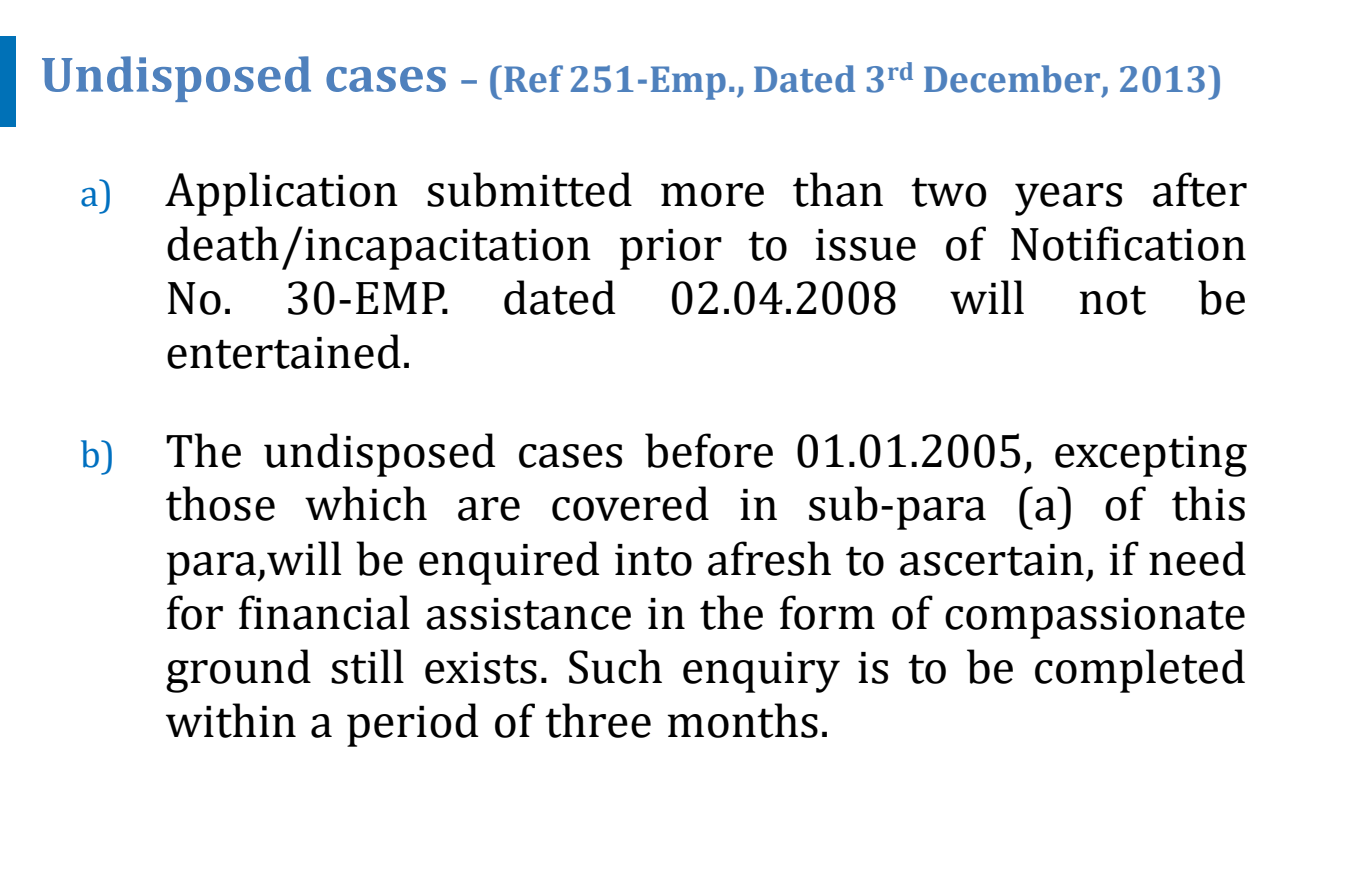 The image size is (1345, 896). What do you see at coordinates (709, 450) in the screenshot?
I see `before` at bounding box center [709, 450].
